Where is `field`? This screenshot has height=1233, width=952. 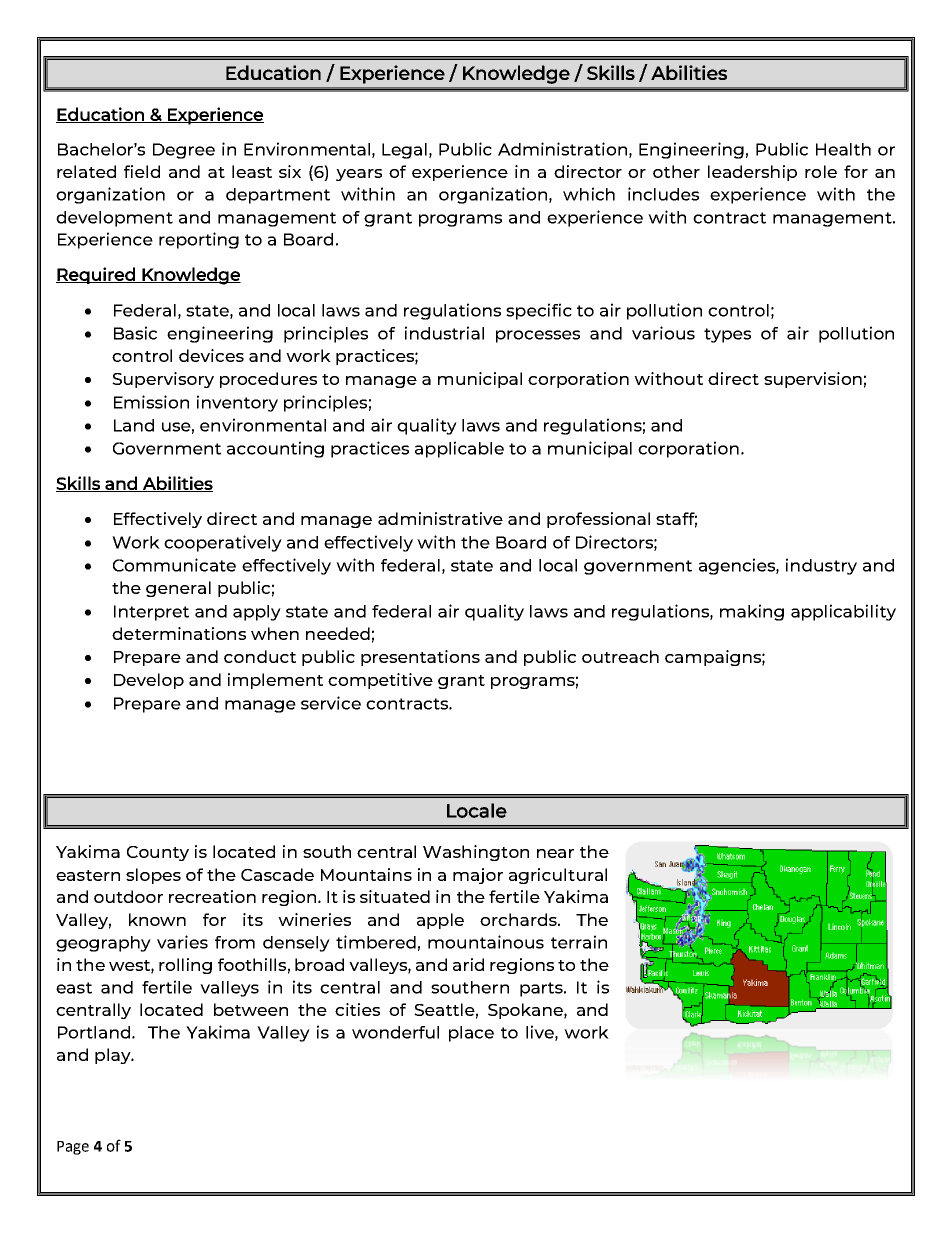 field is located at coordinates (142, 171).
